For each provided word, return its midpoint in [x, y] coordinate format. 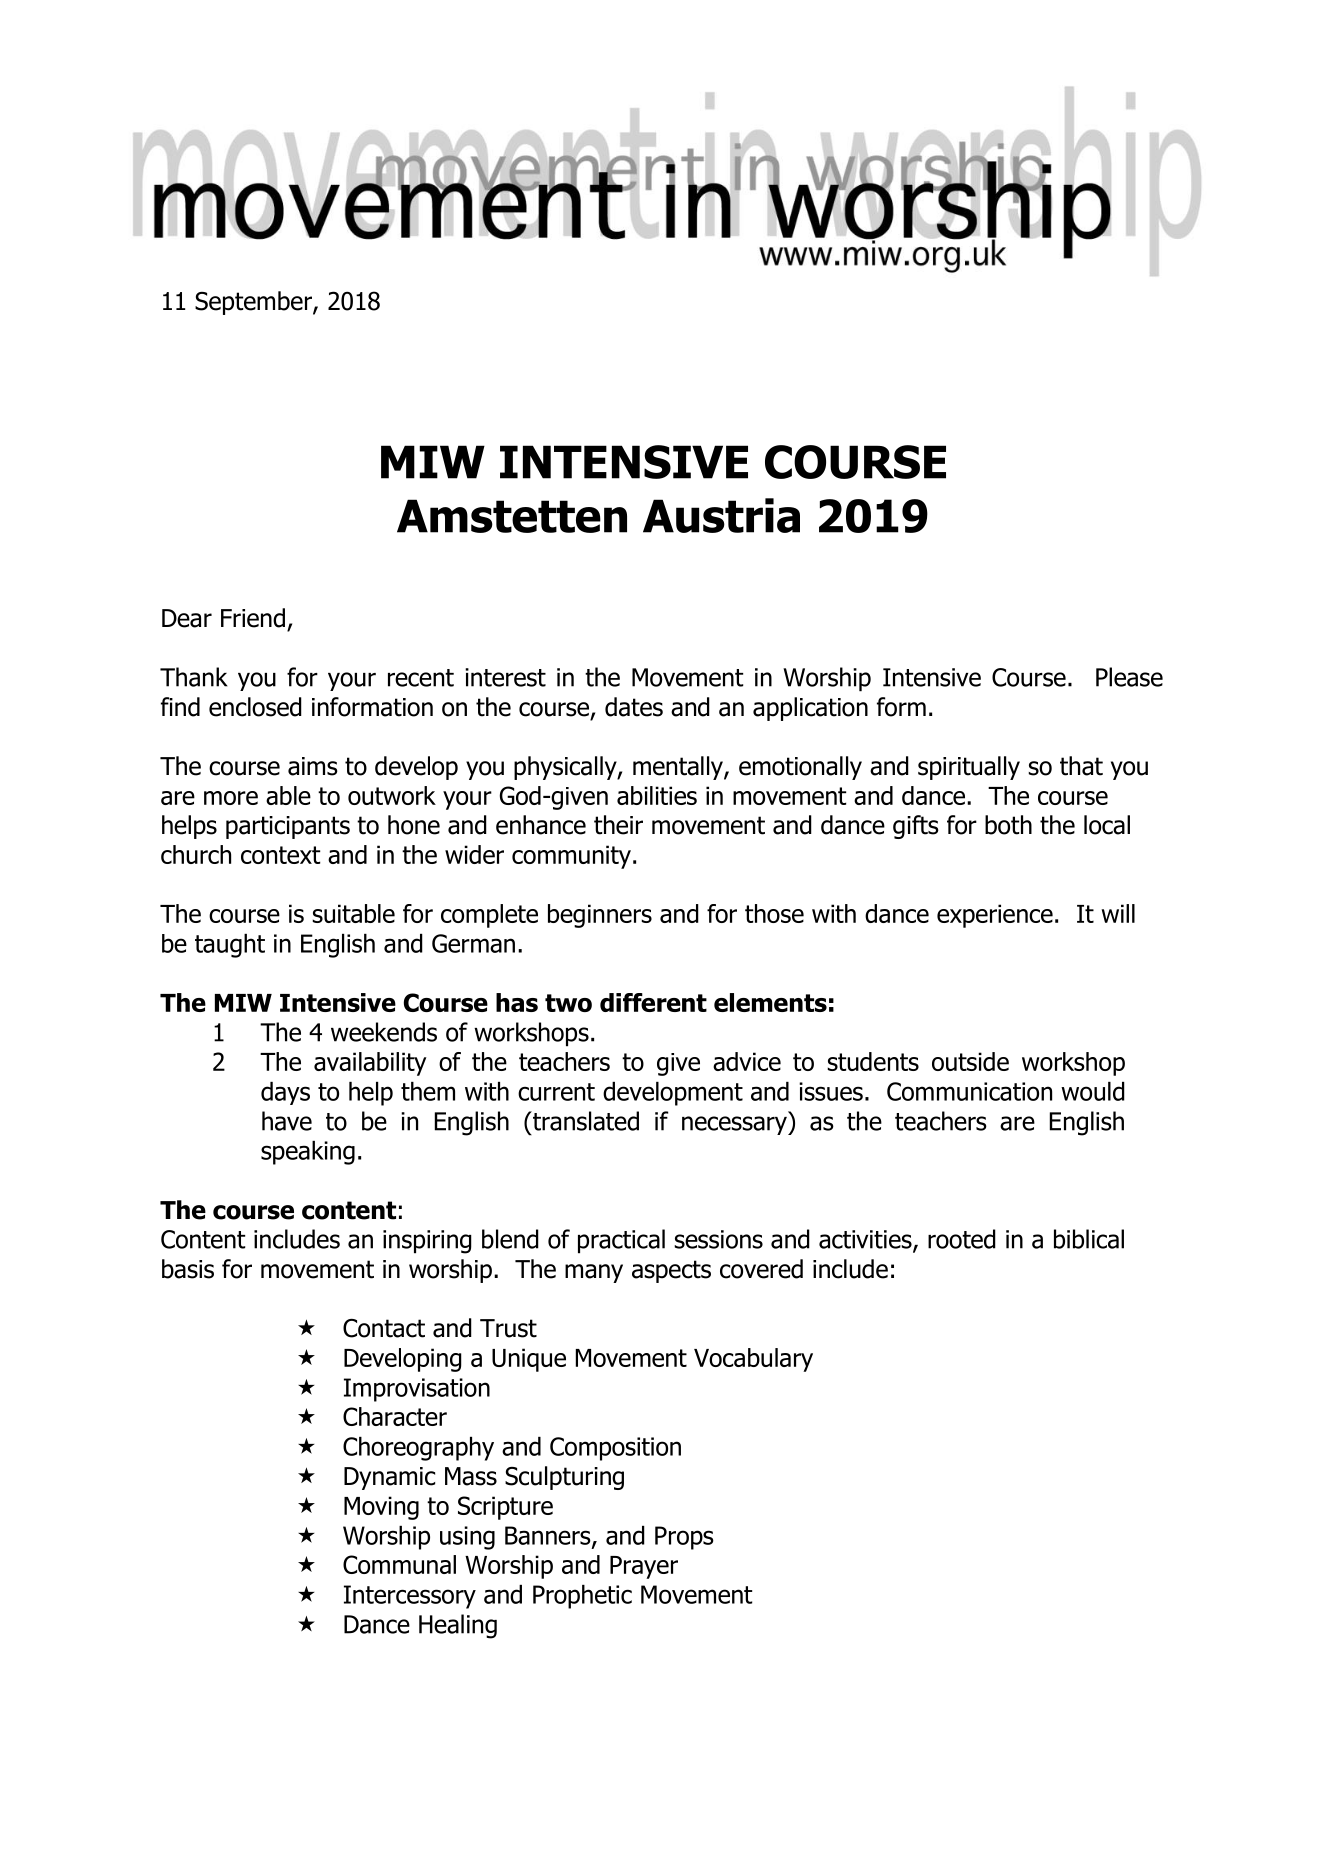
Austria [721, 515]
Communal [399, 1564]
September [254, 303]
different [653, 1002]
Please [1129, 677]
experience [995, 916]
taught [230, 946]
